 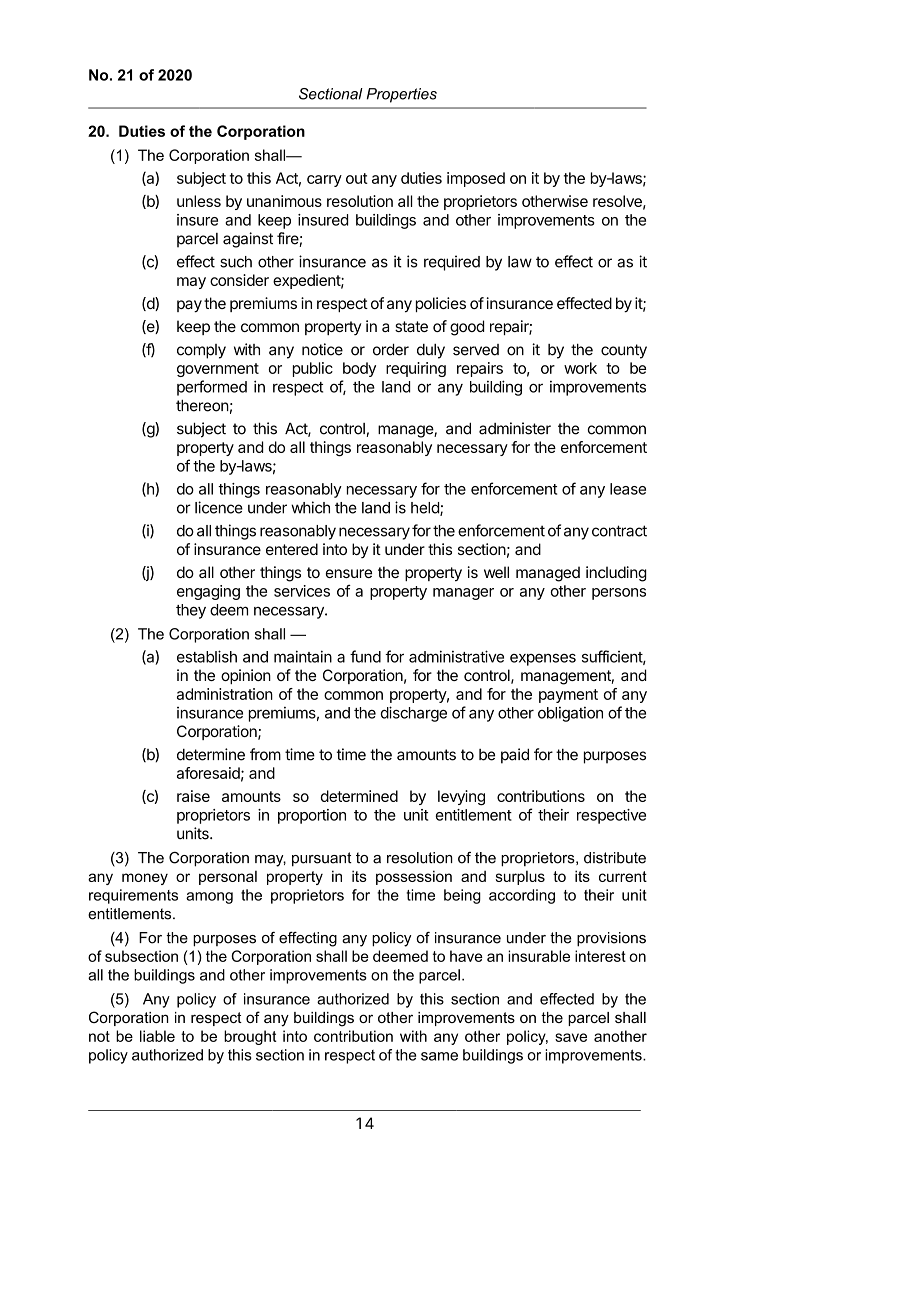 What do you see at coordinates (476, 179) in the page?
I see `imposed` at bounding box center [476, 179].
